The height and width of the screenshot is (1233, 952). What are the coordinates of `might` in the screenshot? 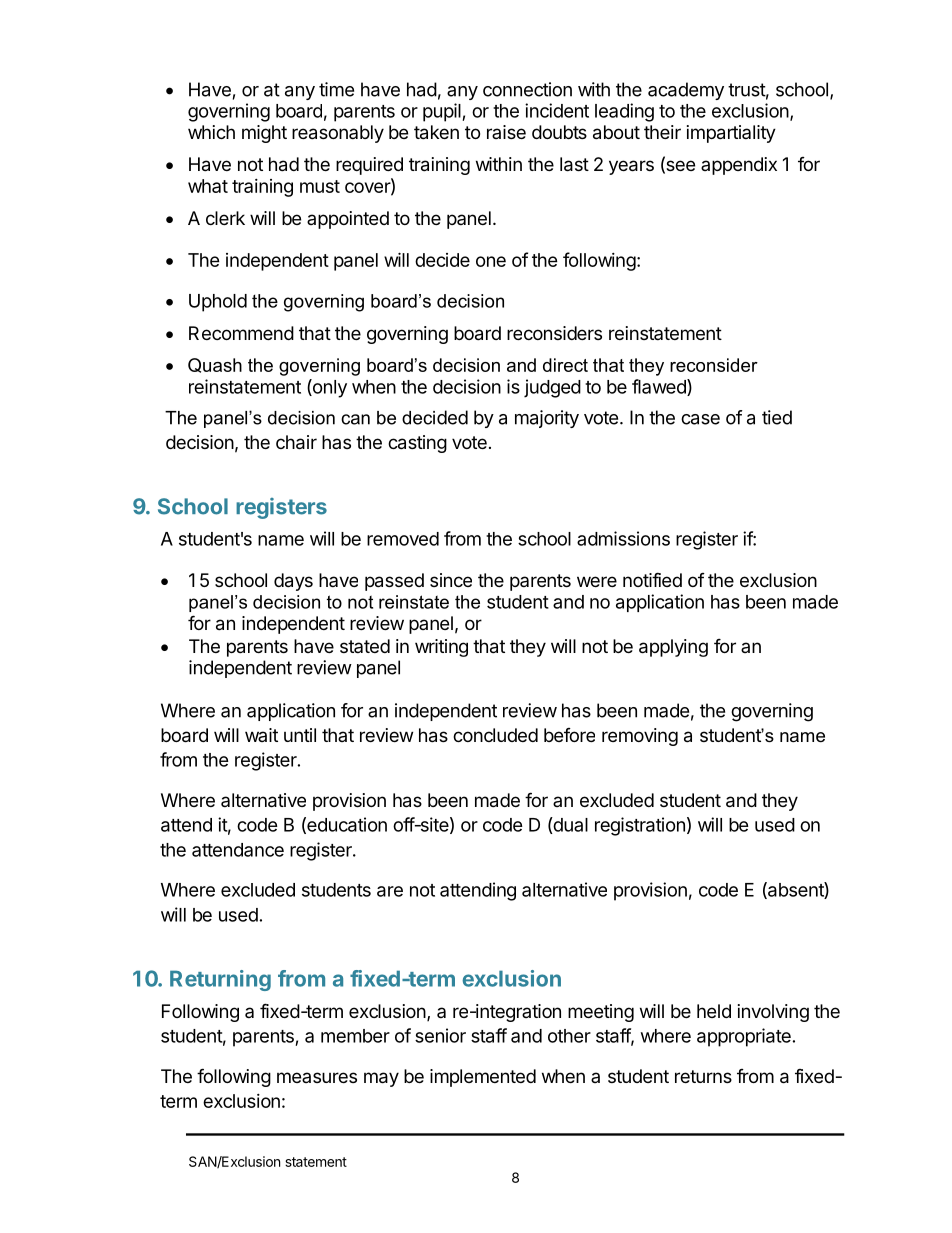 It's located at (264, 134).
